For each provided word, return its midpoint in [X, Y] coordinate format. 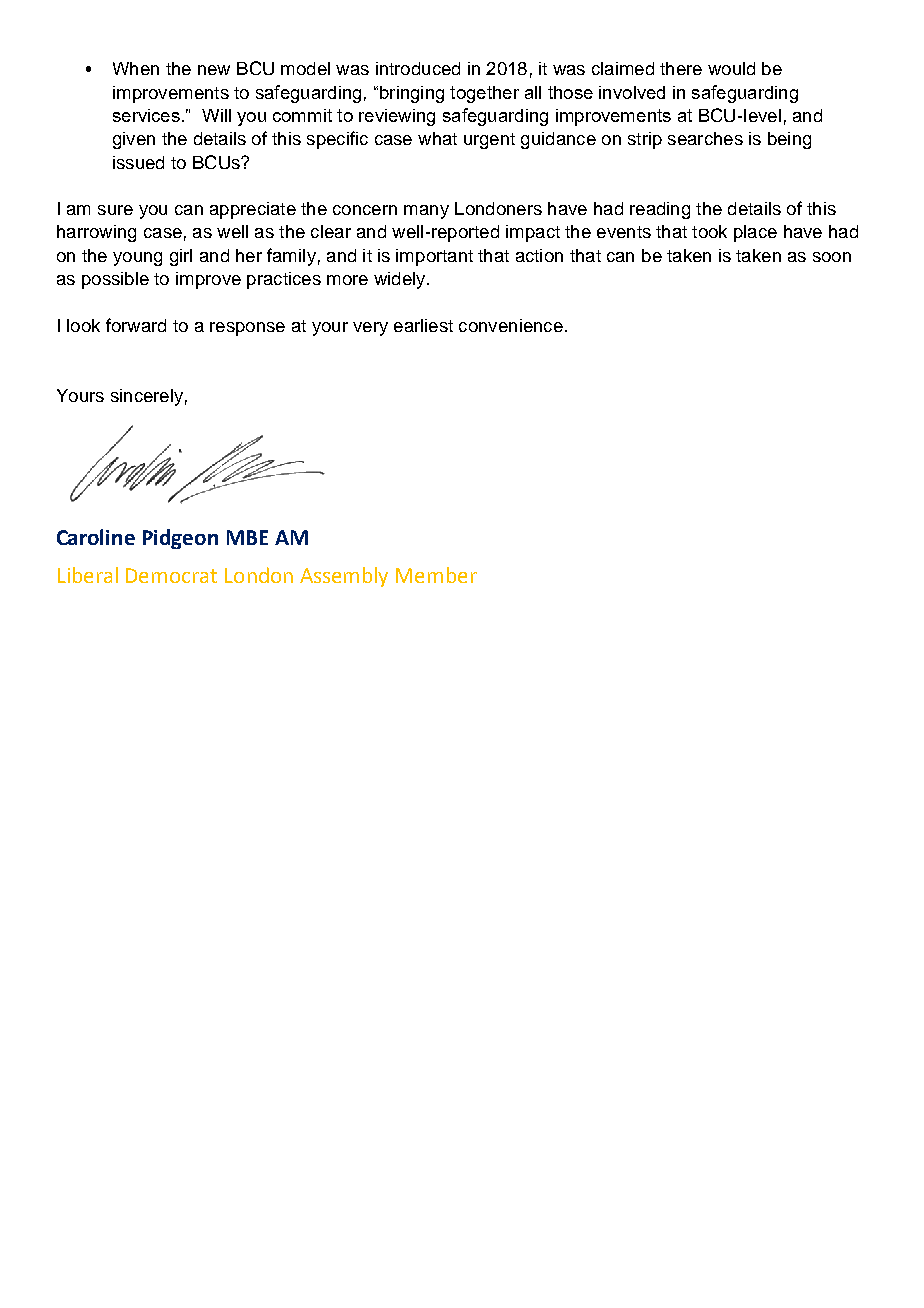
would [731, 68]
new [214, 70]
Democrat [171, 575]
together [484, 94]
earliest [423, 325]
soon [832, 257]
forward [136, 325]
